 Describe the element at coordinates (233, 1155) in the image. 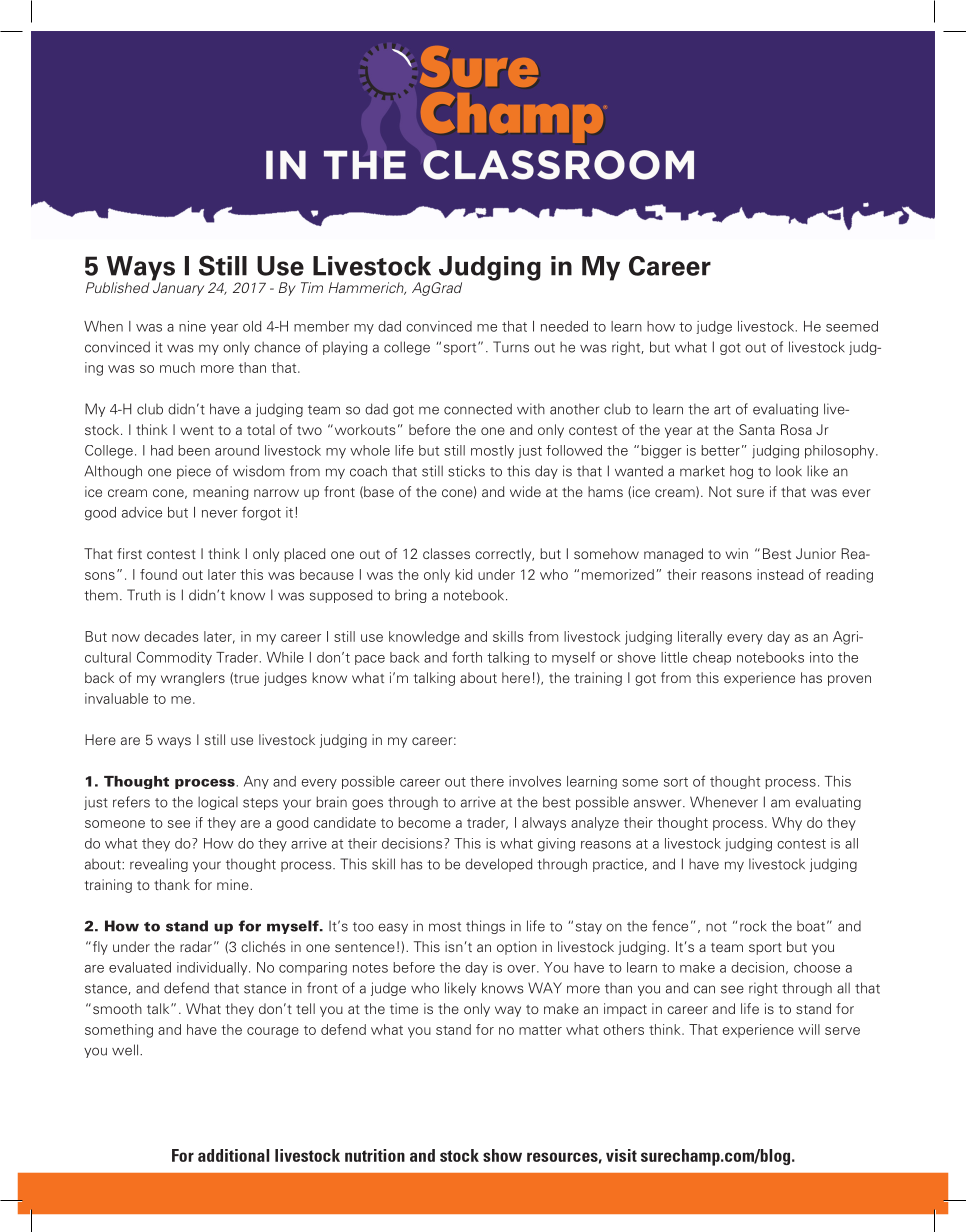

I see `additional` at that location.
